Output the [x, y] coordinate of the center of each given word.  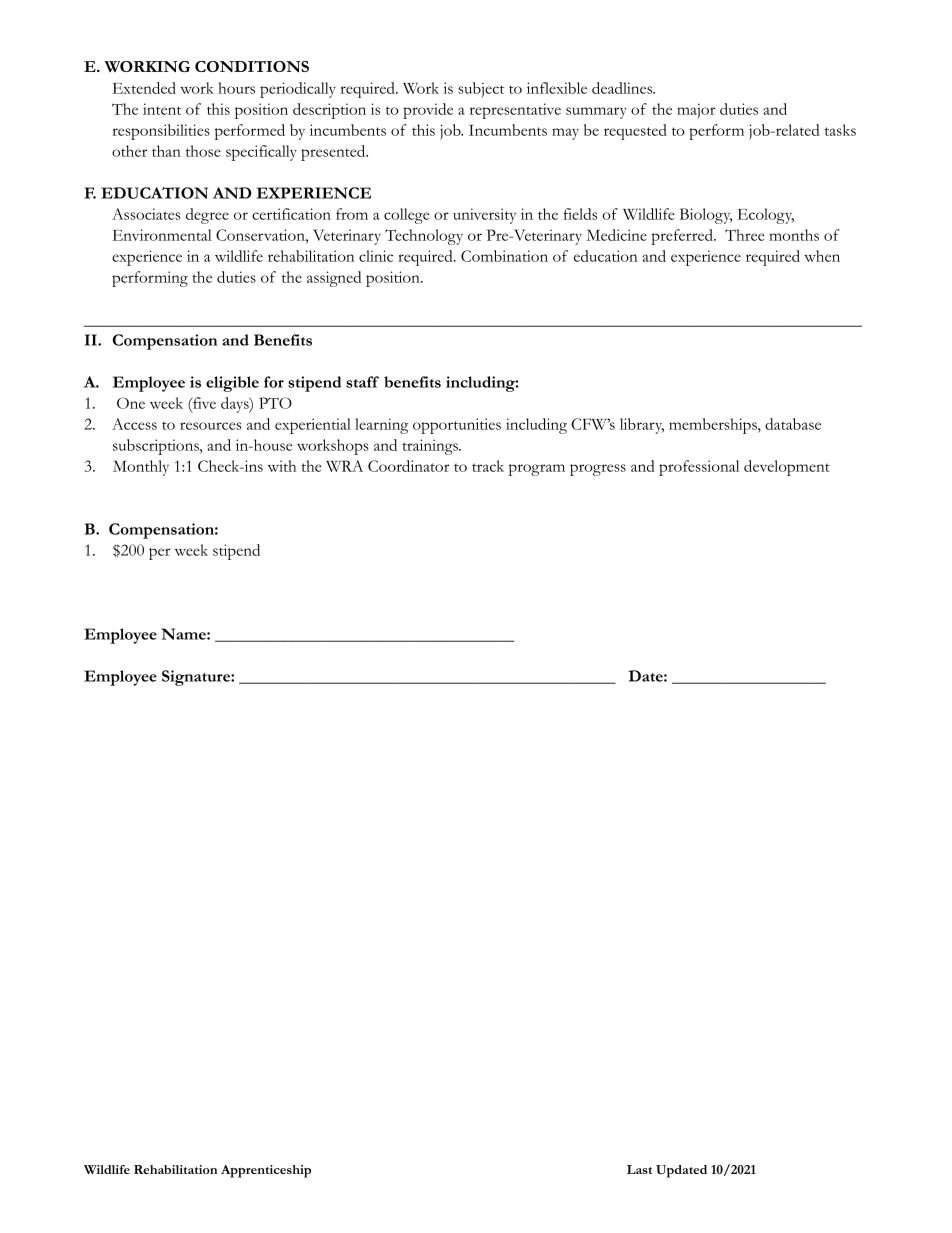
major [696, 111]
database [793, 424]
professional [699, 468]
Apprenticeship [266, 1171]
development [787, 468]
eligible [232, 384]
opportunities [457, 426]
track [488, 466]
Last [639, 1169]
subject [481, 90]
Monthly [141, 468]
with [282, 466]
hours [236, 88]
